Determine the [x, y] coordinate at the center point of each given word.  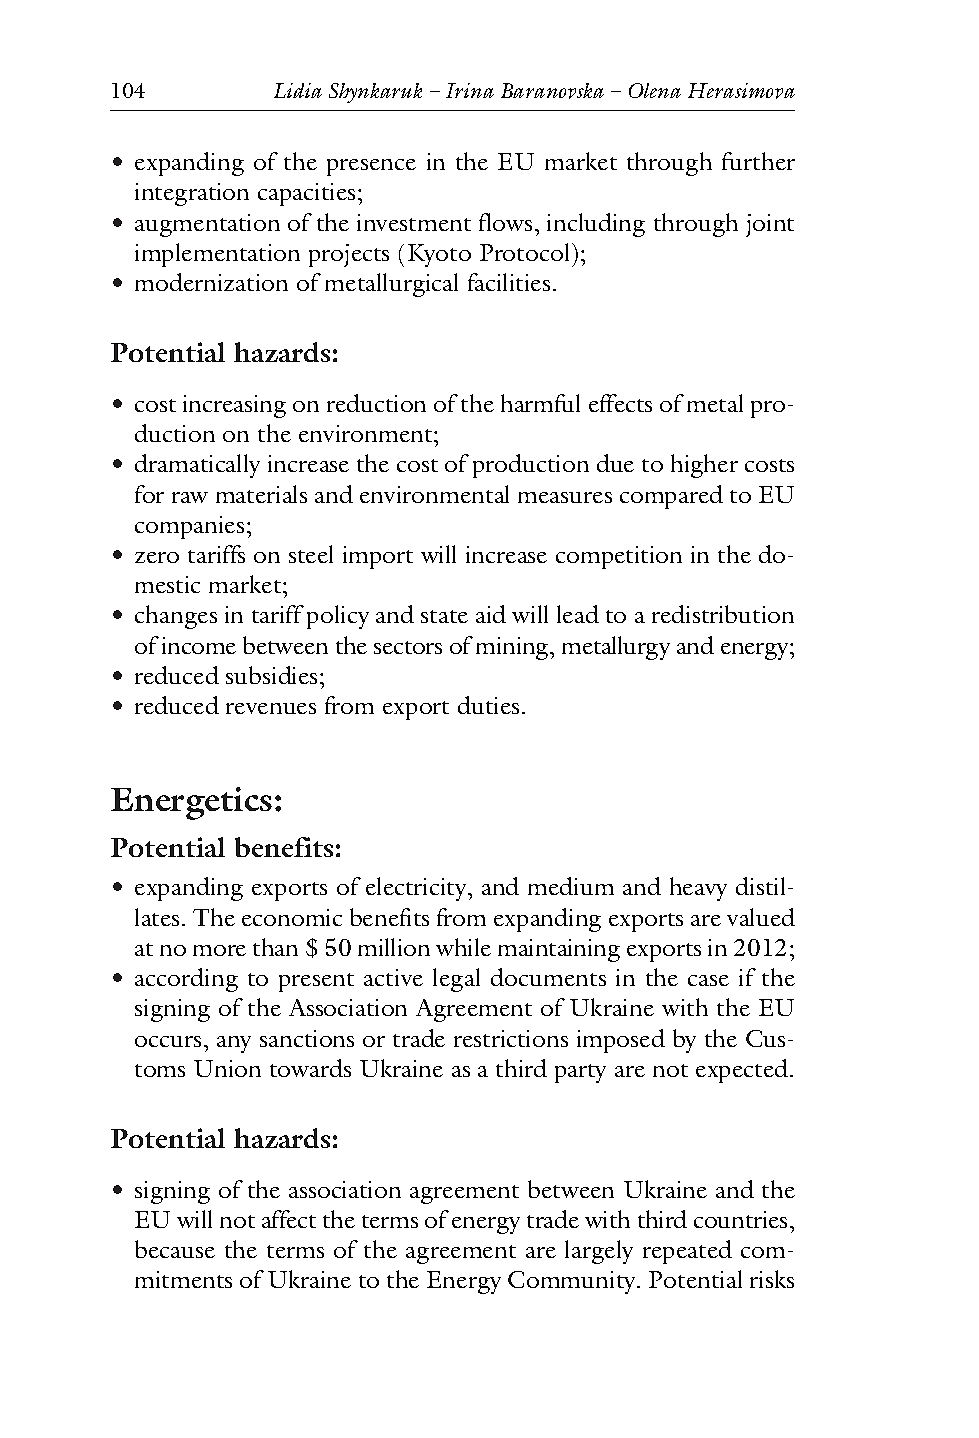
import [378, 557]
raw [190, 497]
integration [192, 194]
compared [671, 497]
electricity [417, 889]
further [758, 161]
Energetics [191, 803]
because [175, 1249]
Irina [470, 90]
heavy [698, 889]
